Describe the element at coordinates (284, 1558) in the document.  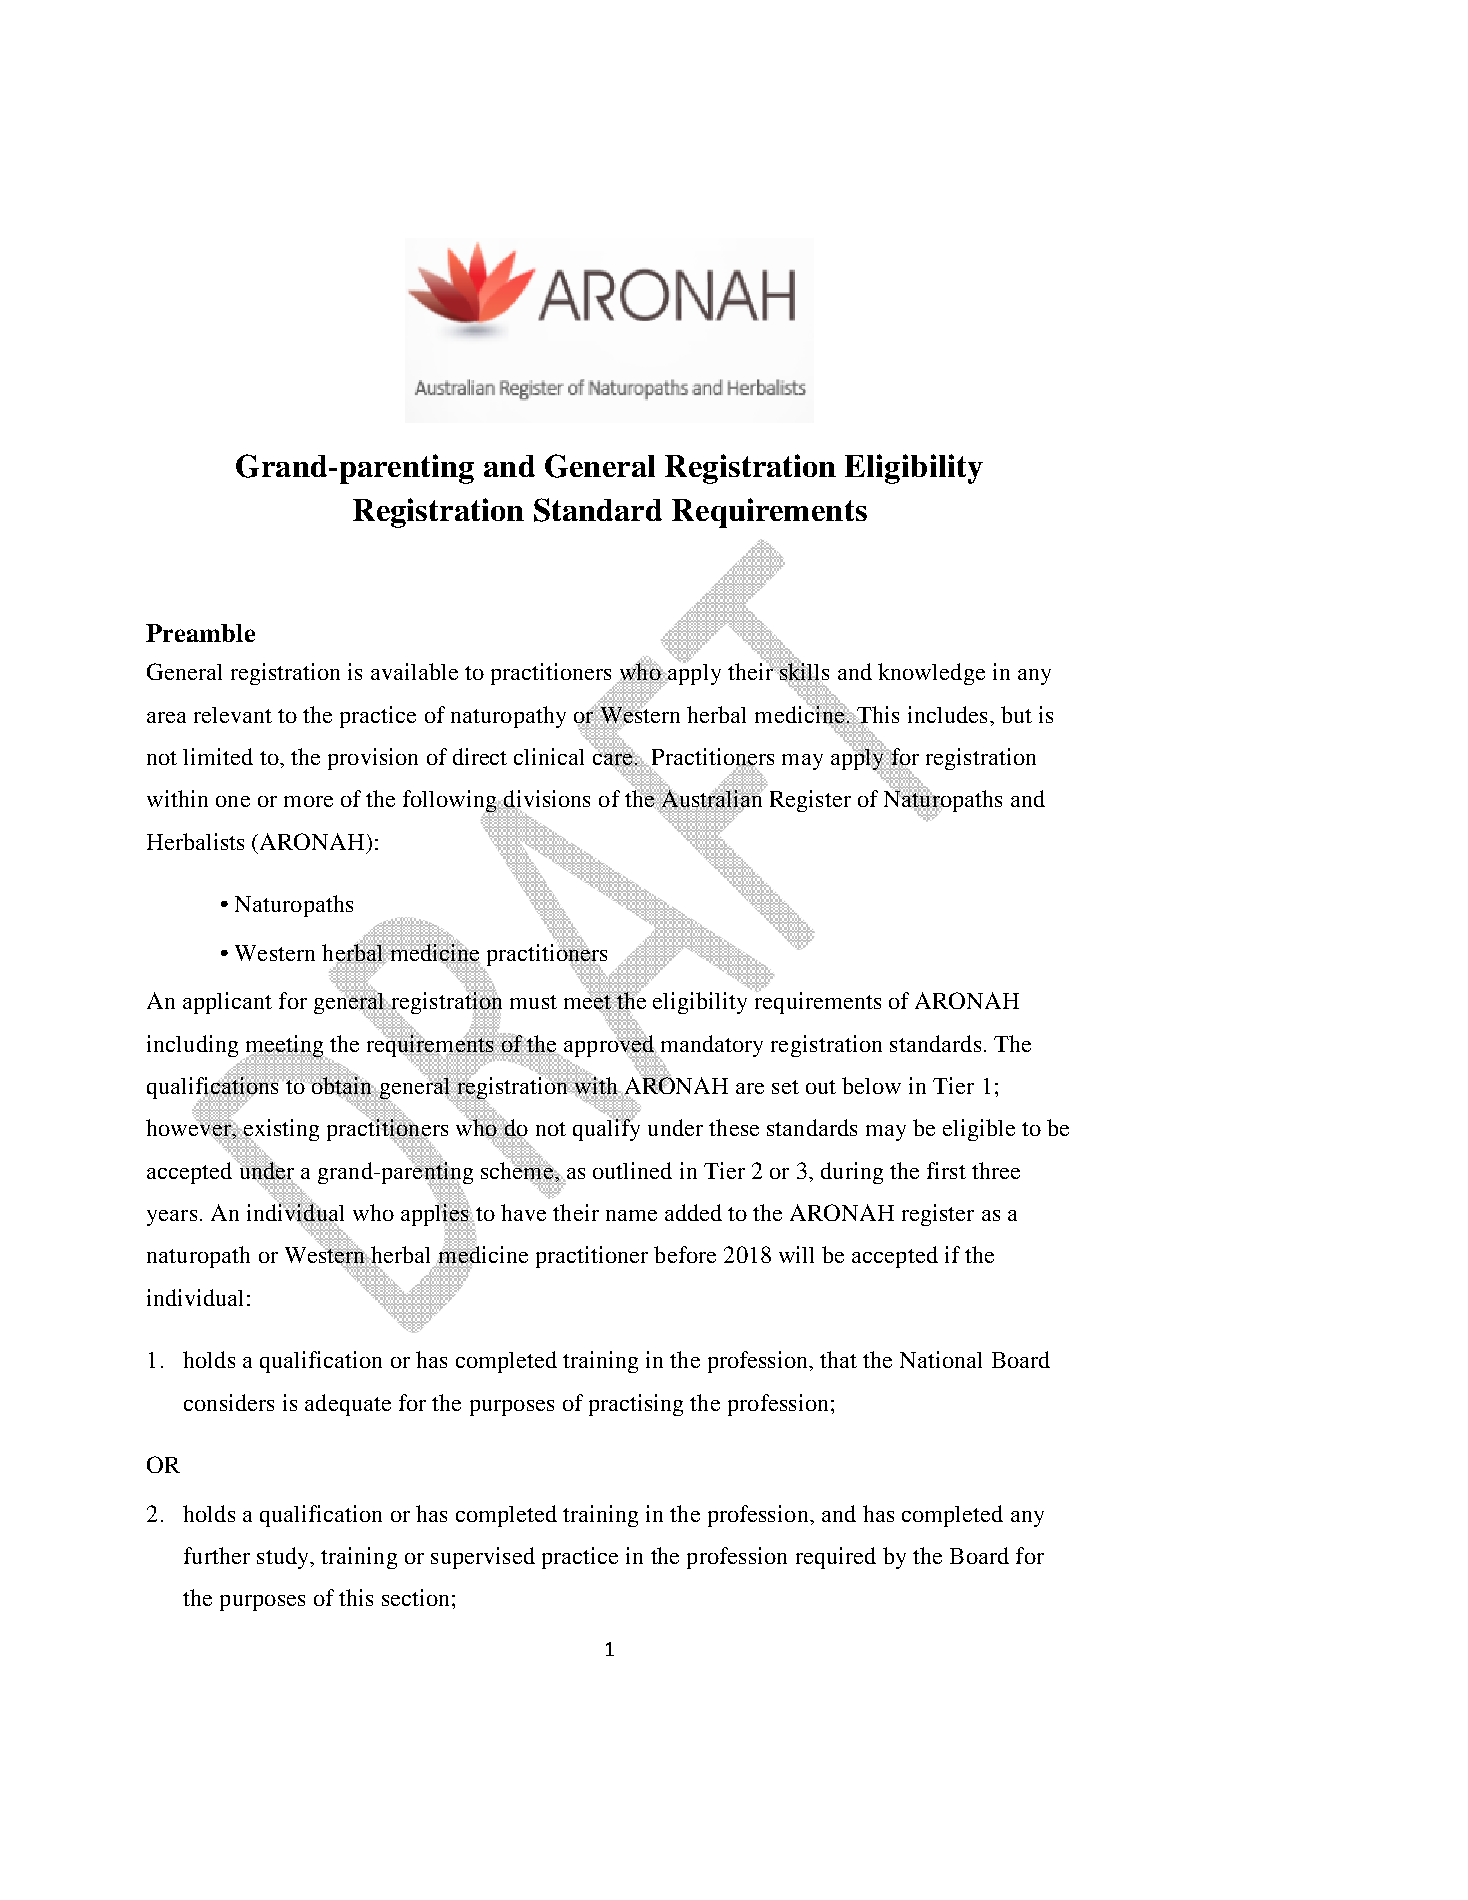
I see `study` at that location.
